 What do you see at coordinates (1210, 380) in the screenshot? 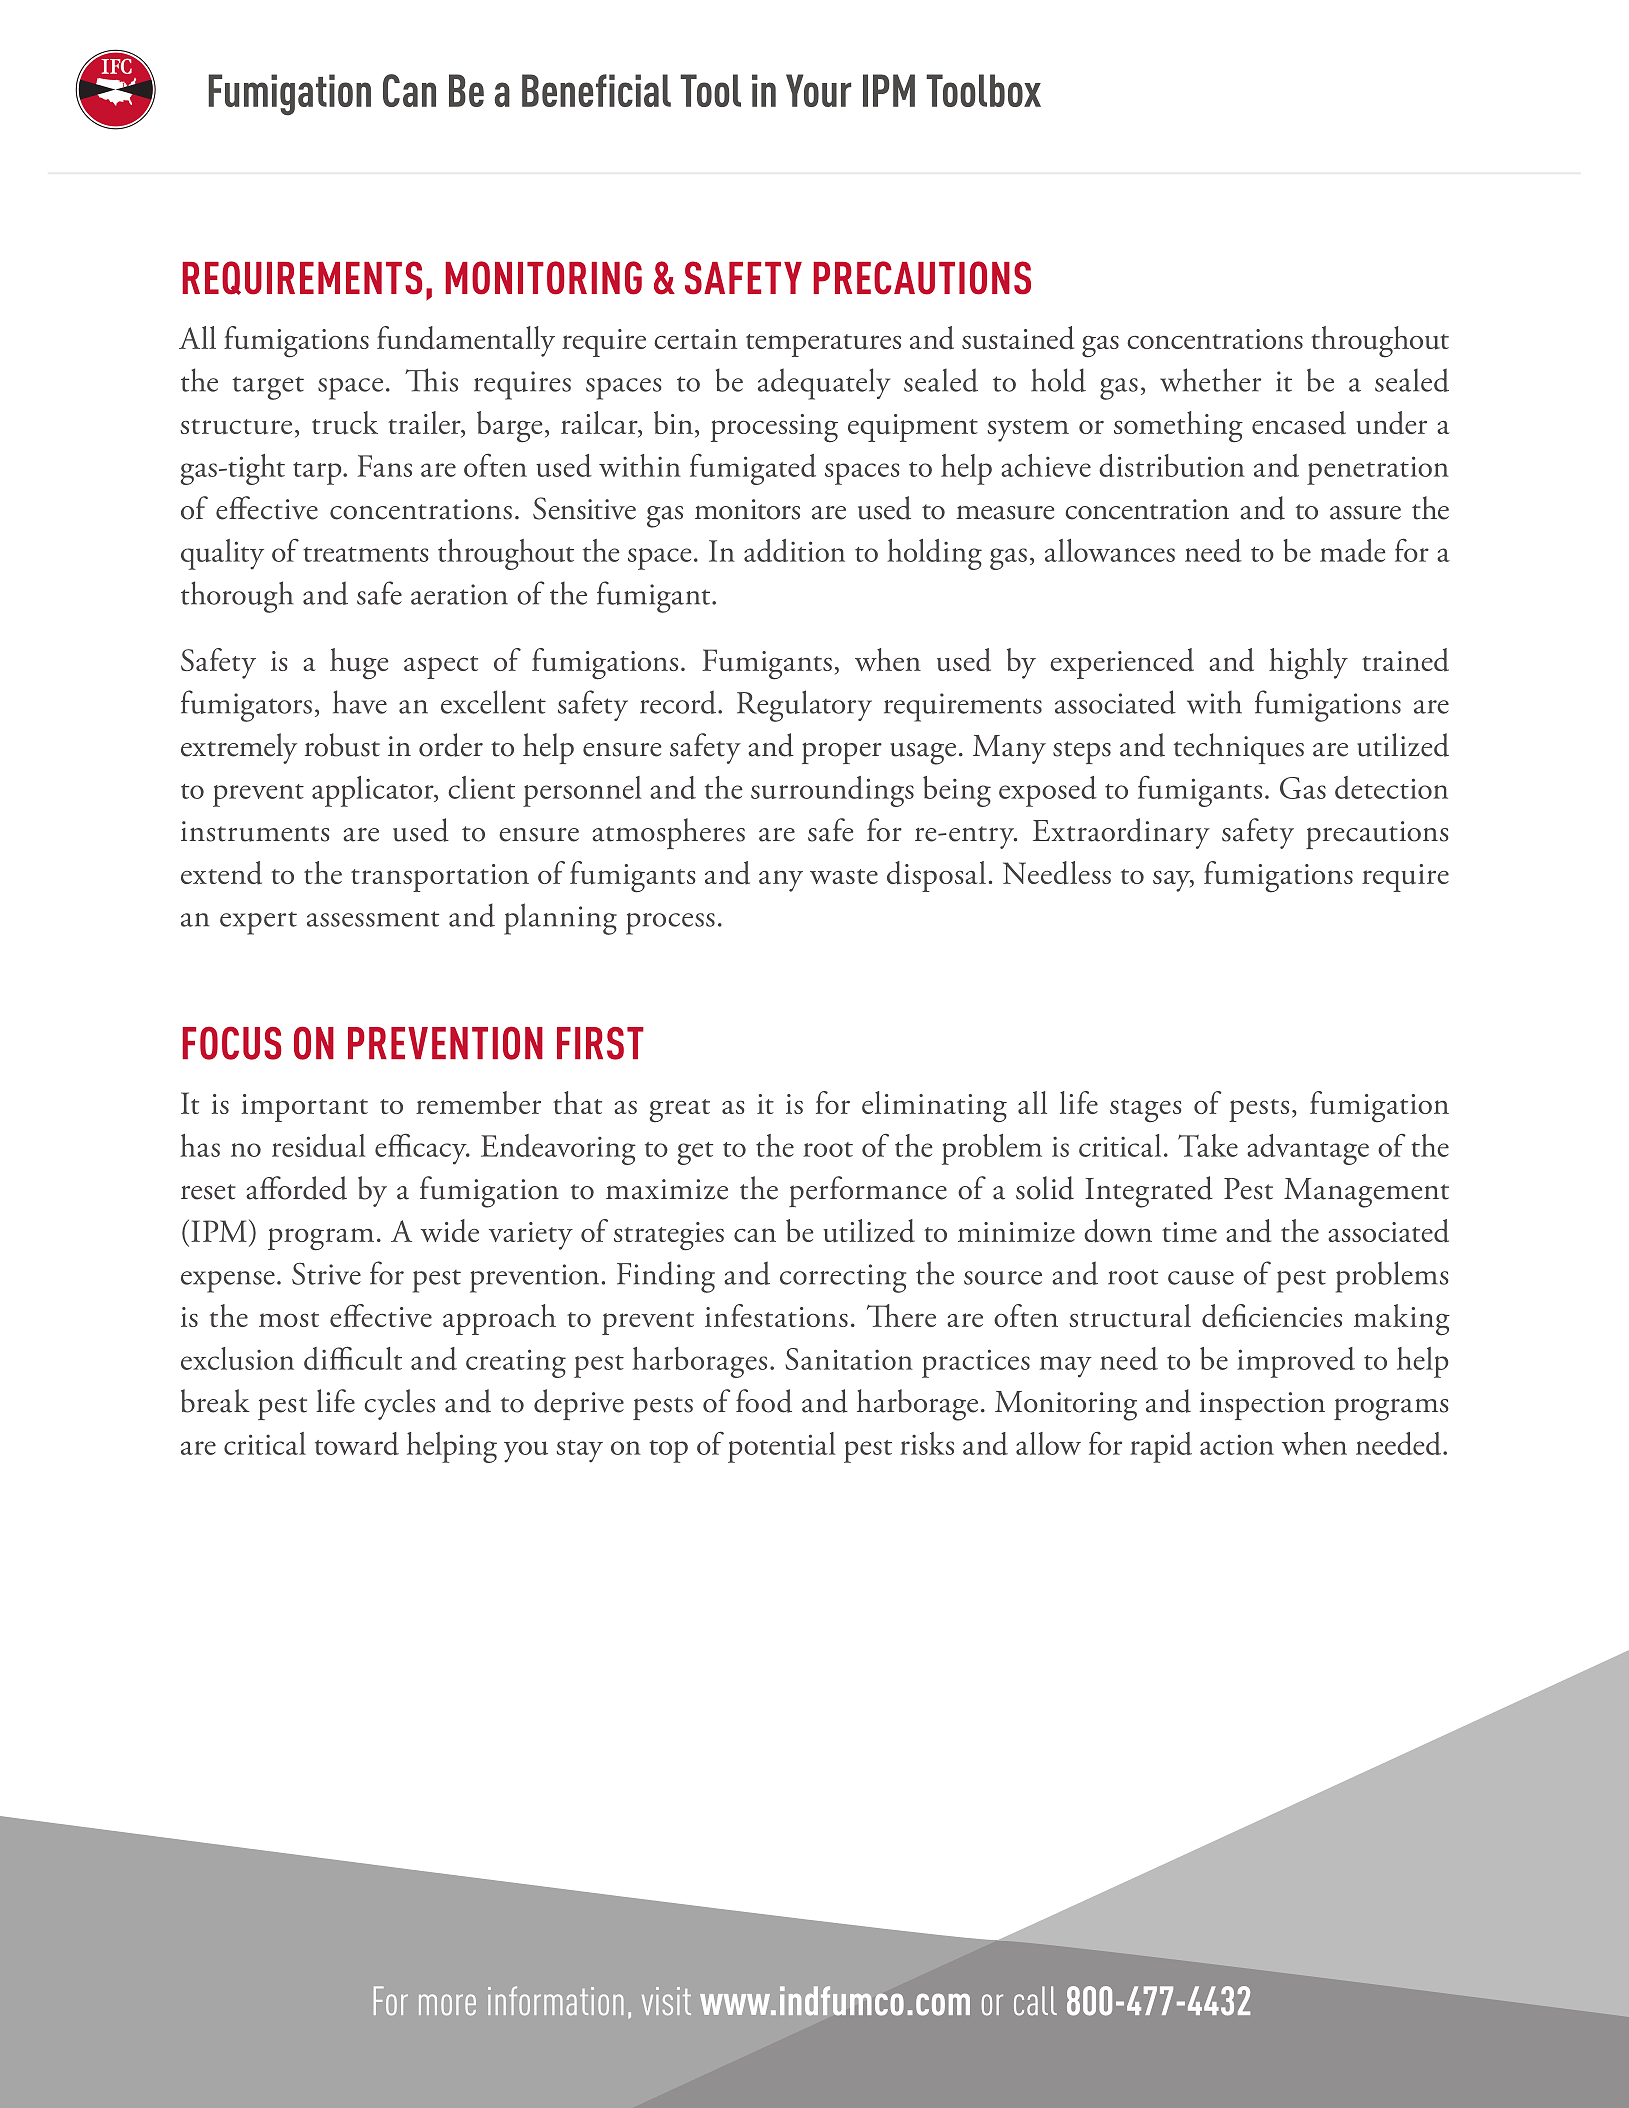
I see `whether` at bounding box center [1210, 380].
